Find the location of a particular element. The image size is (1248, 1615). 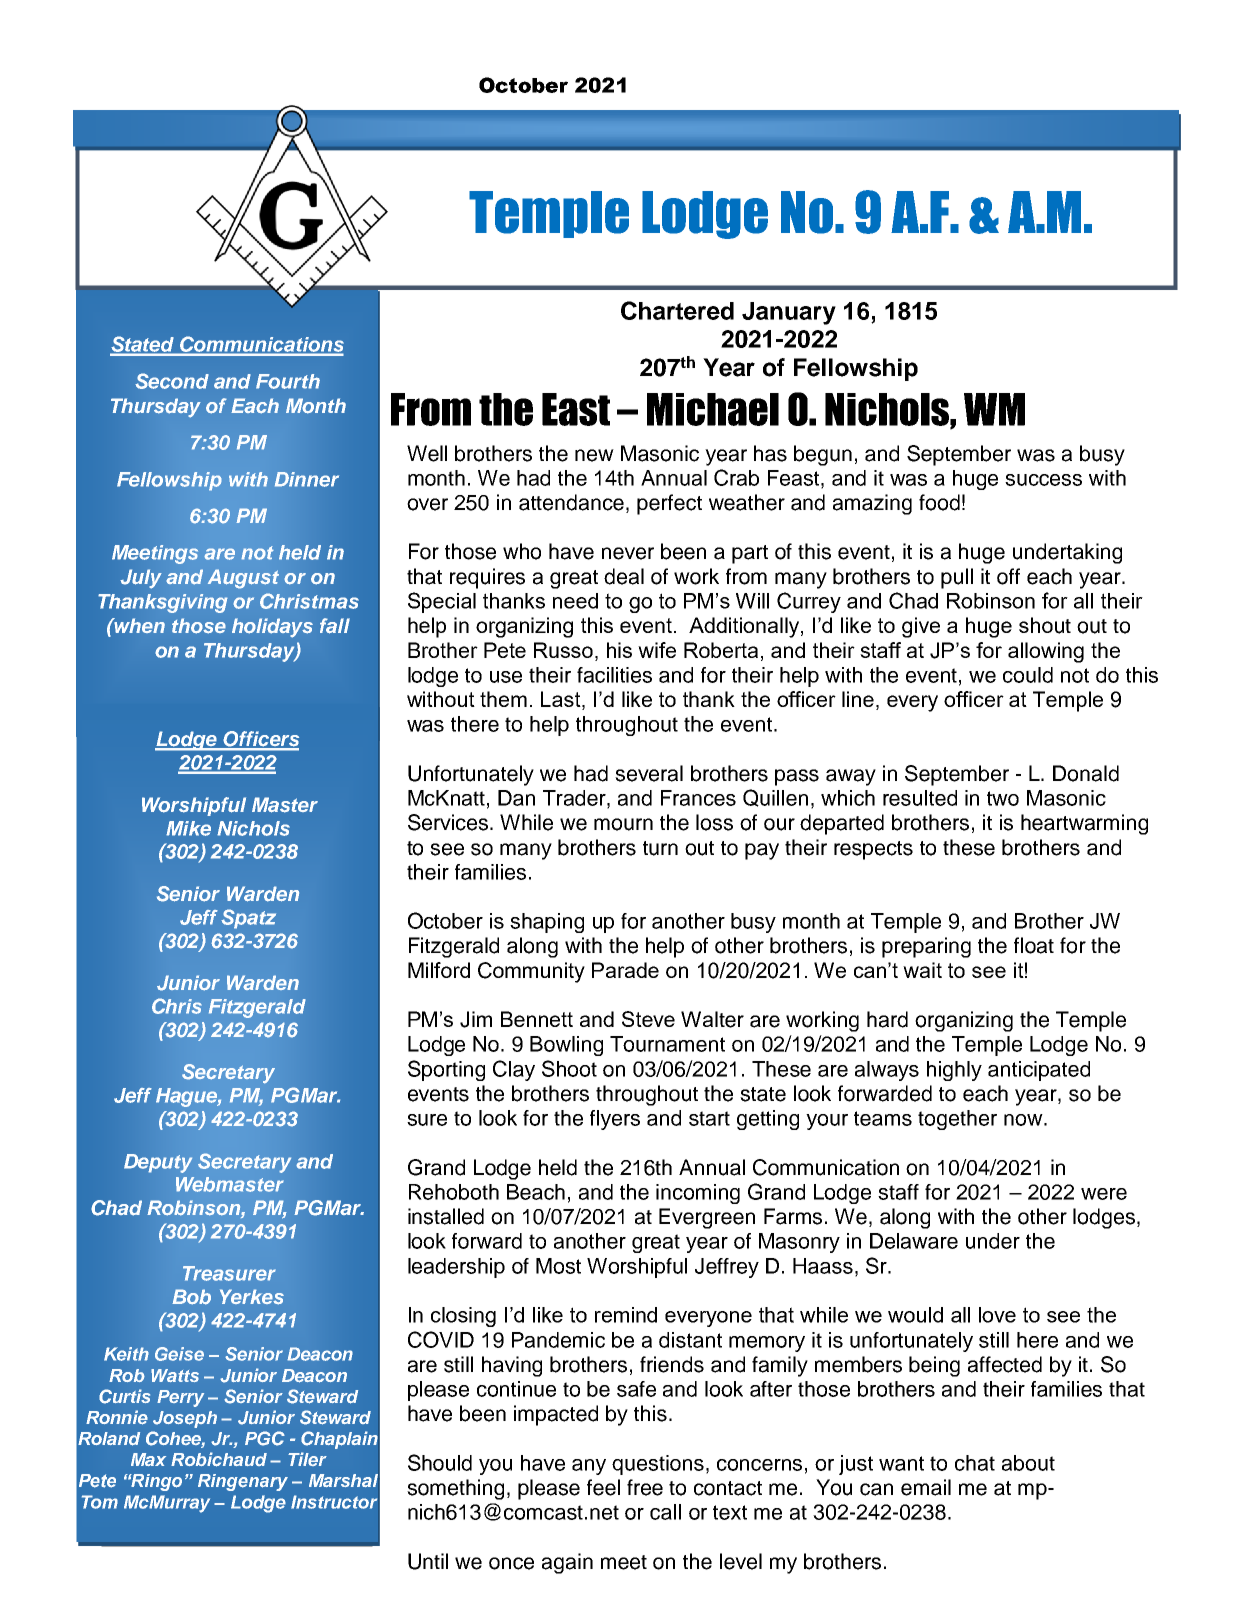

float is located at coordinates (1034, 945).
